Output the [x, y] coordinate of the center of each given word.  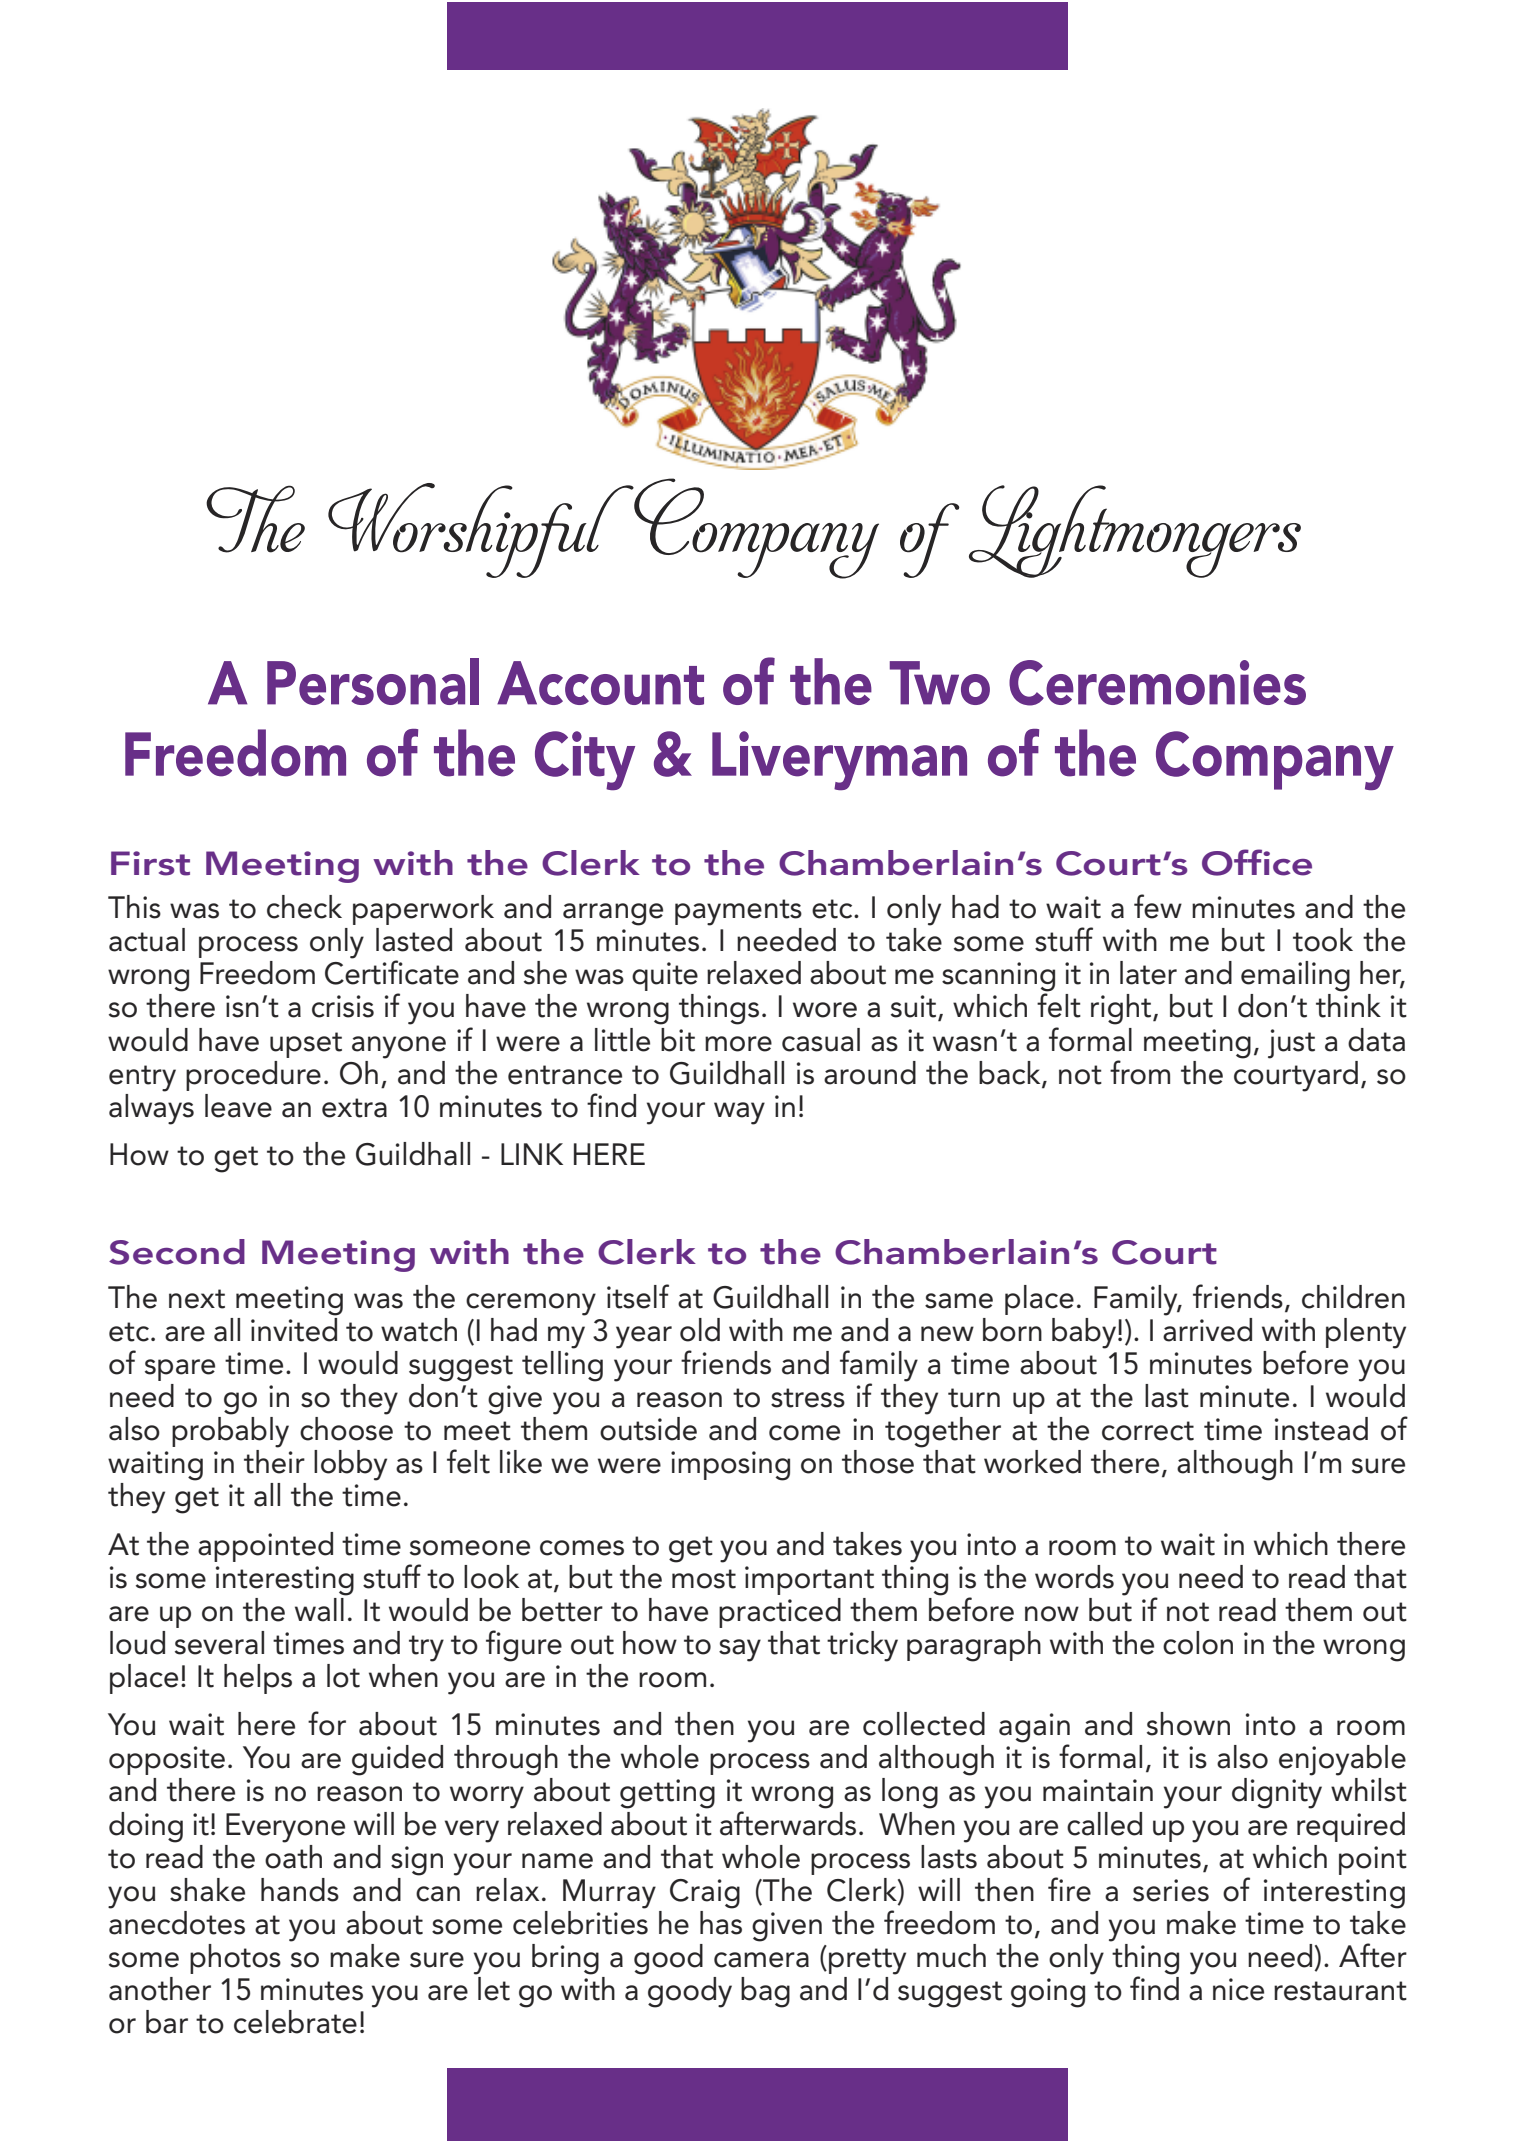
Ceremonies [1157, 683]
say [740, 1650]
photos [235, 1959]
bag [765, 1992]
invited [294, 1328]
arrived [1207, 1328]
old [700, 1330]
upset [306, 1045]
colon [1198, 1643]
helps [258, 1679]
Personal [373, 681]
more [738, 1044]
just [1291, 1044]
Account [600, 683]
